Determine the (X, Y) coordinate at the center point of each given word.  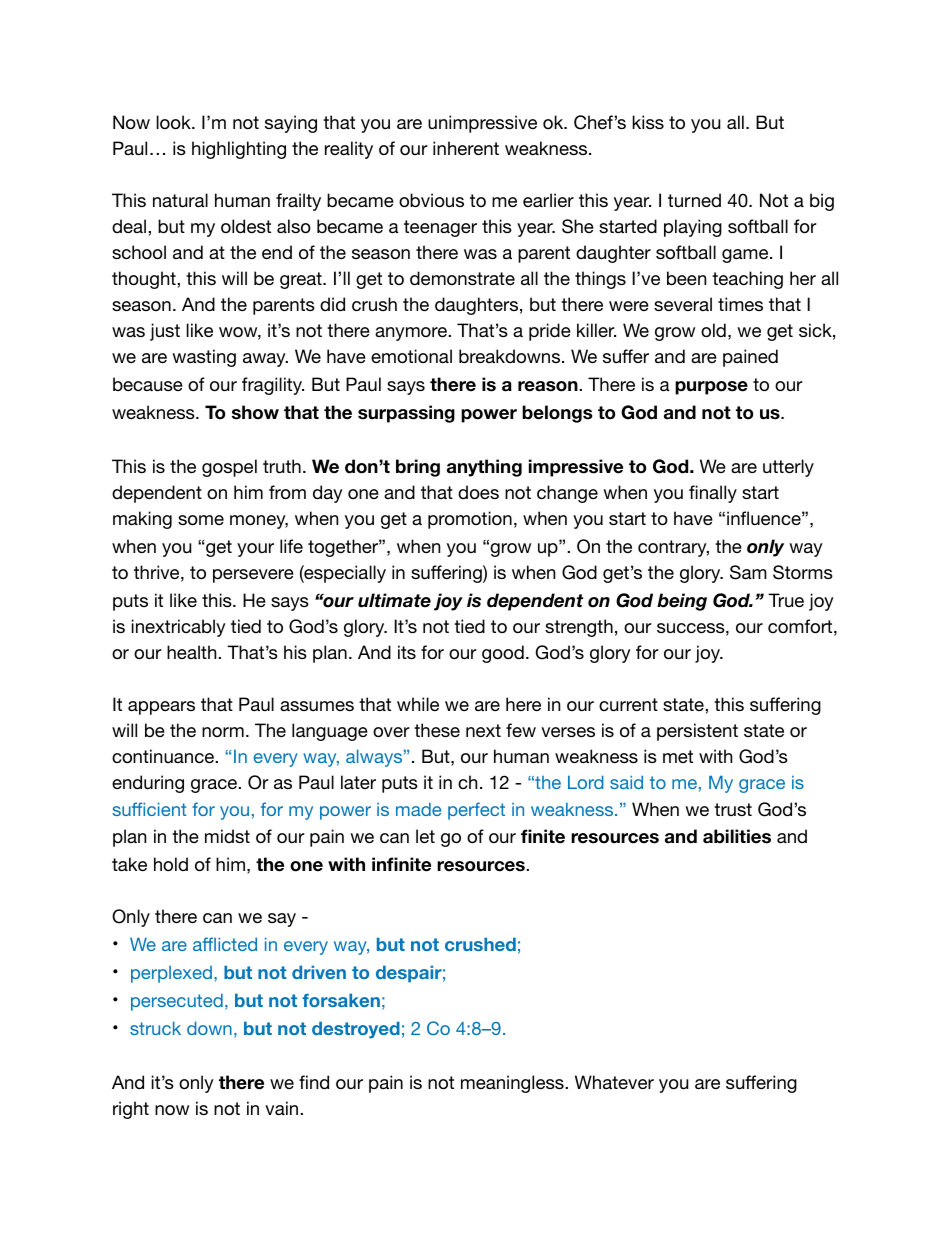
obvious (431, 200)
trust (733, 809)
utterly (788, 468)
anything (484, 468)
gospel (229, 468)
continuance (164, 756)
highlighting (239, 150)
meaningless (513, 1084)
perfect (476, 811)
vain (283, 1108)
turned (694, 200)
